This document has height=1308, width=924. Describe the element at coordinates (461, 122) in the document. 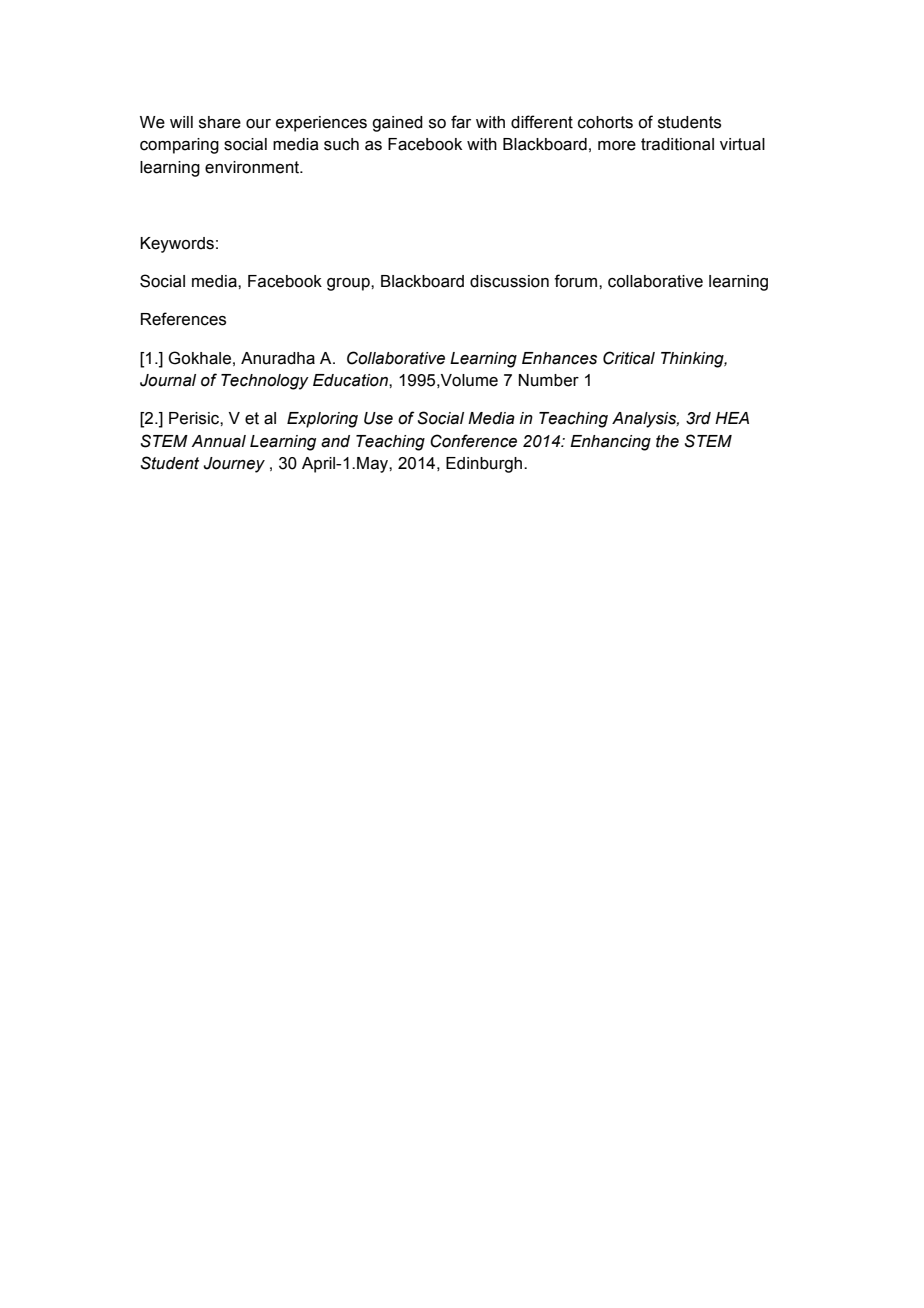

I see `far` at that location.
